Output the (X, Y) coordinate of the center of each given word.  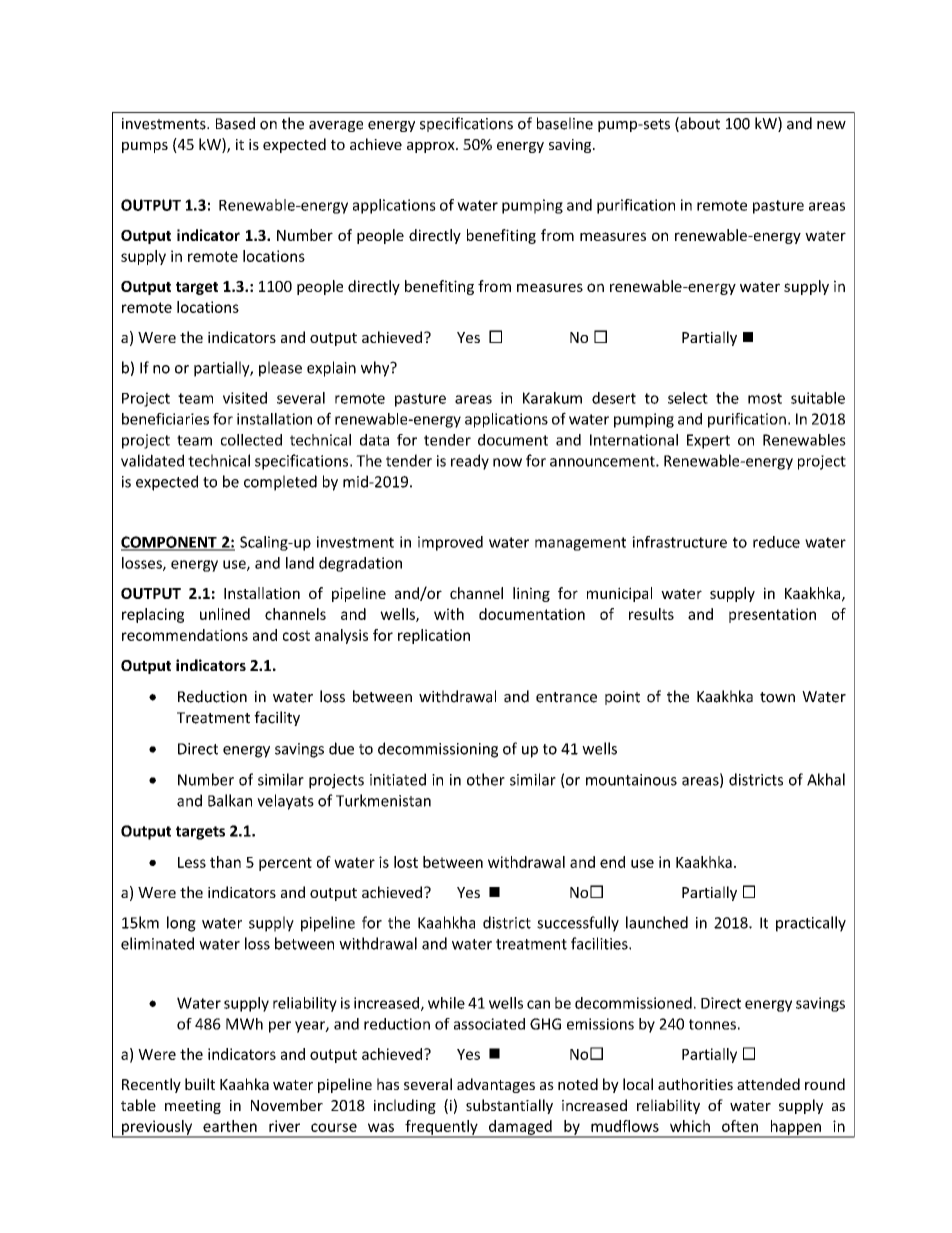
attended (768, 1084)
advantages (496, 1085)
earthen (230, 1126)
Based (235, 123)
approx (432, 147)
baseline (565, 123)
